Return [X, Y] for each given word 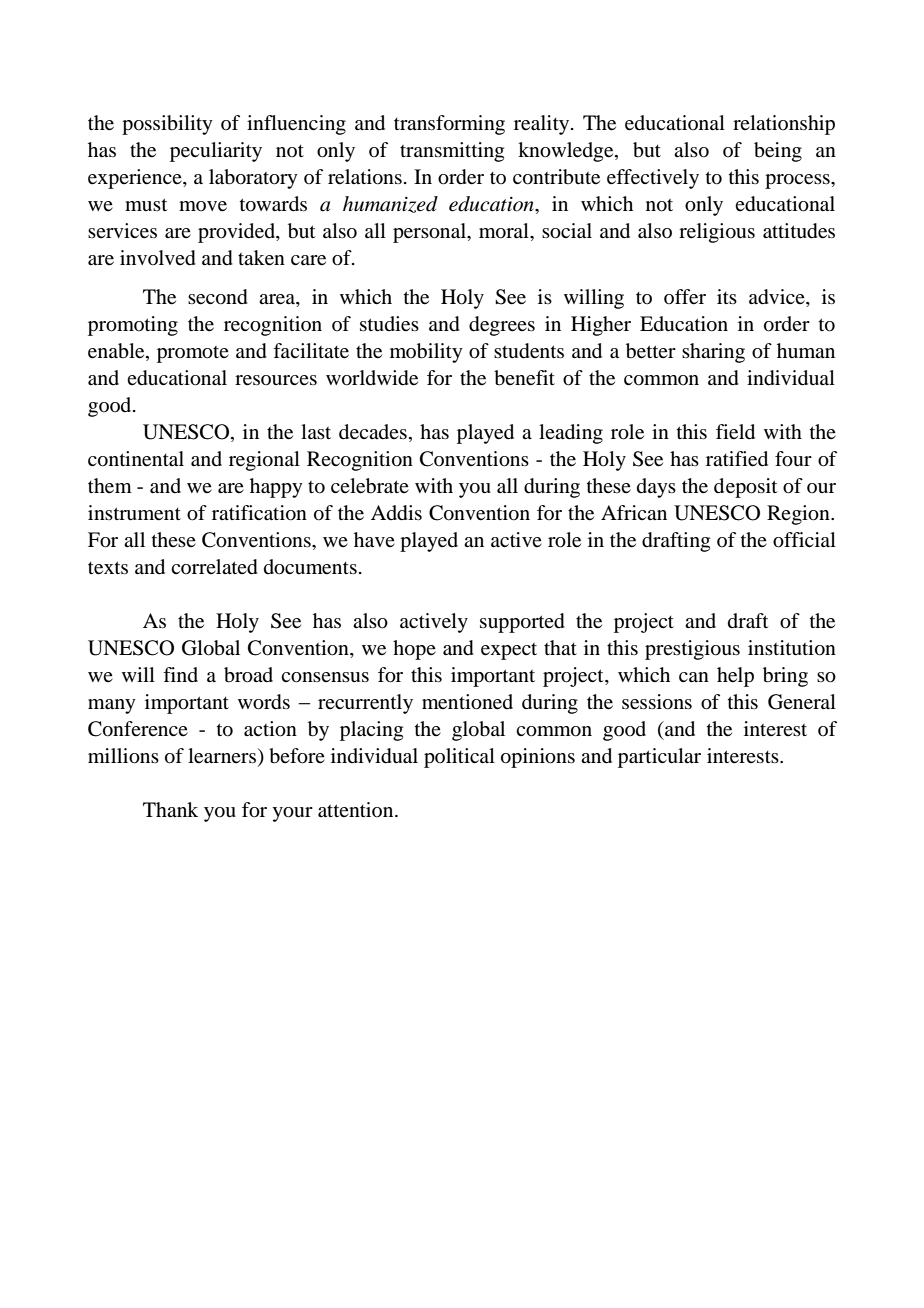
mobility [426, 353]
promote [193, 354]
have [374, 540]
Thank [170, 809]
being [778, 152]
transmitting [452, 152]
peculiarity [216, 152]
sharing [713, 353]
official [804, 540]
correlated [214, 567]
